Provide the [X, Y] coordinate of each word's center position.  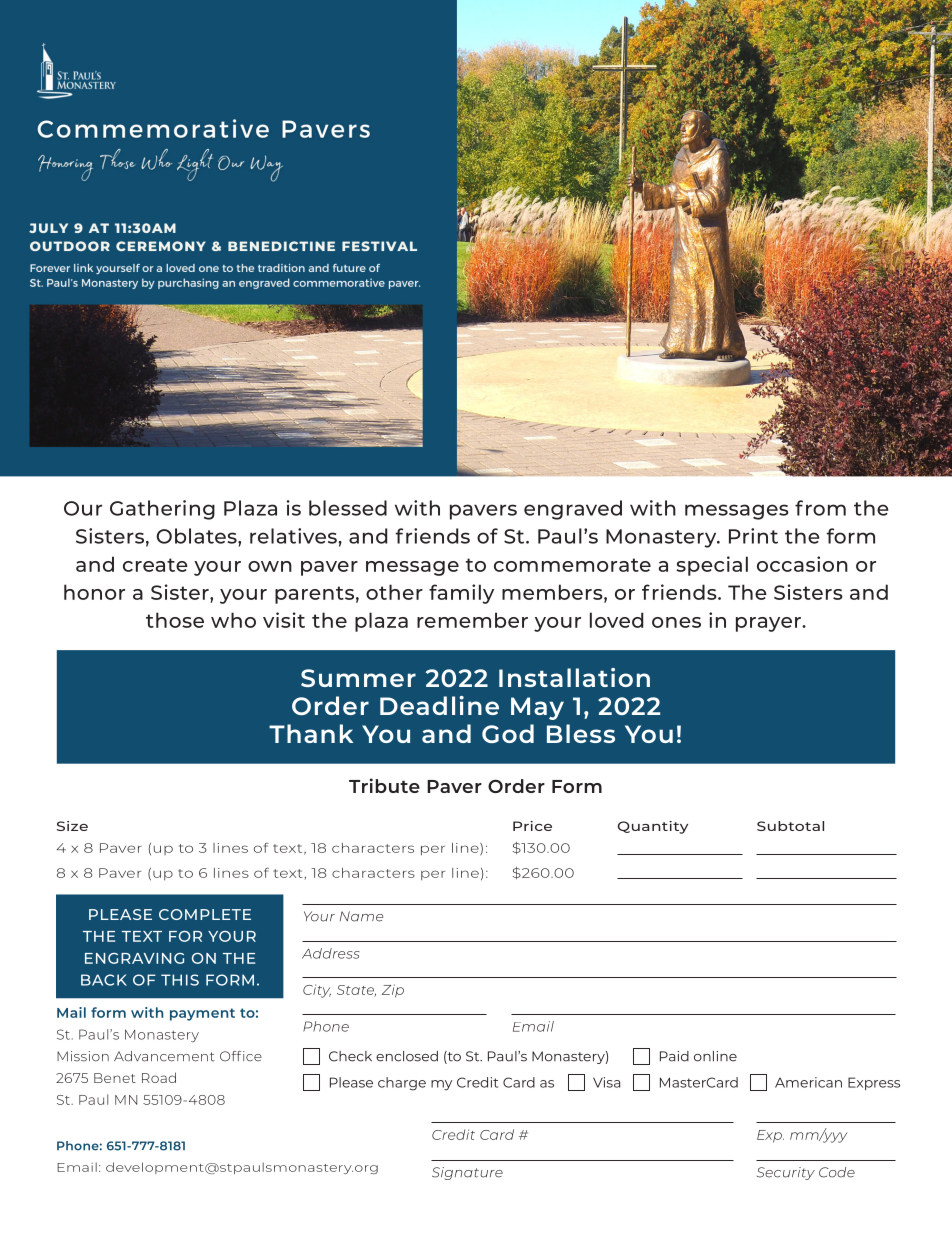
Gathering [162, 510]
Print [753, 536]
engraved [573, 510]
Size [72, 826]
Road [159, 1077]
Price [532, 826]
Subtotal [790, 826]
